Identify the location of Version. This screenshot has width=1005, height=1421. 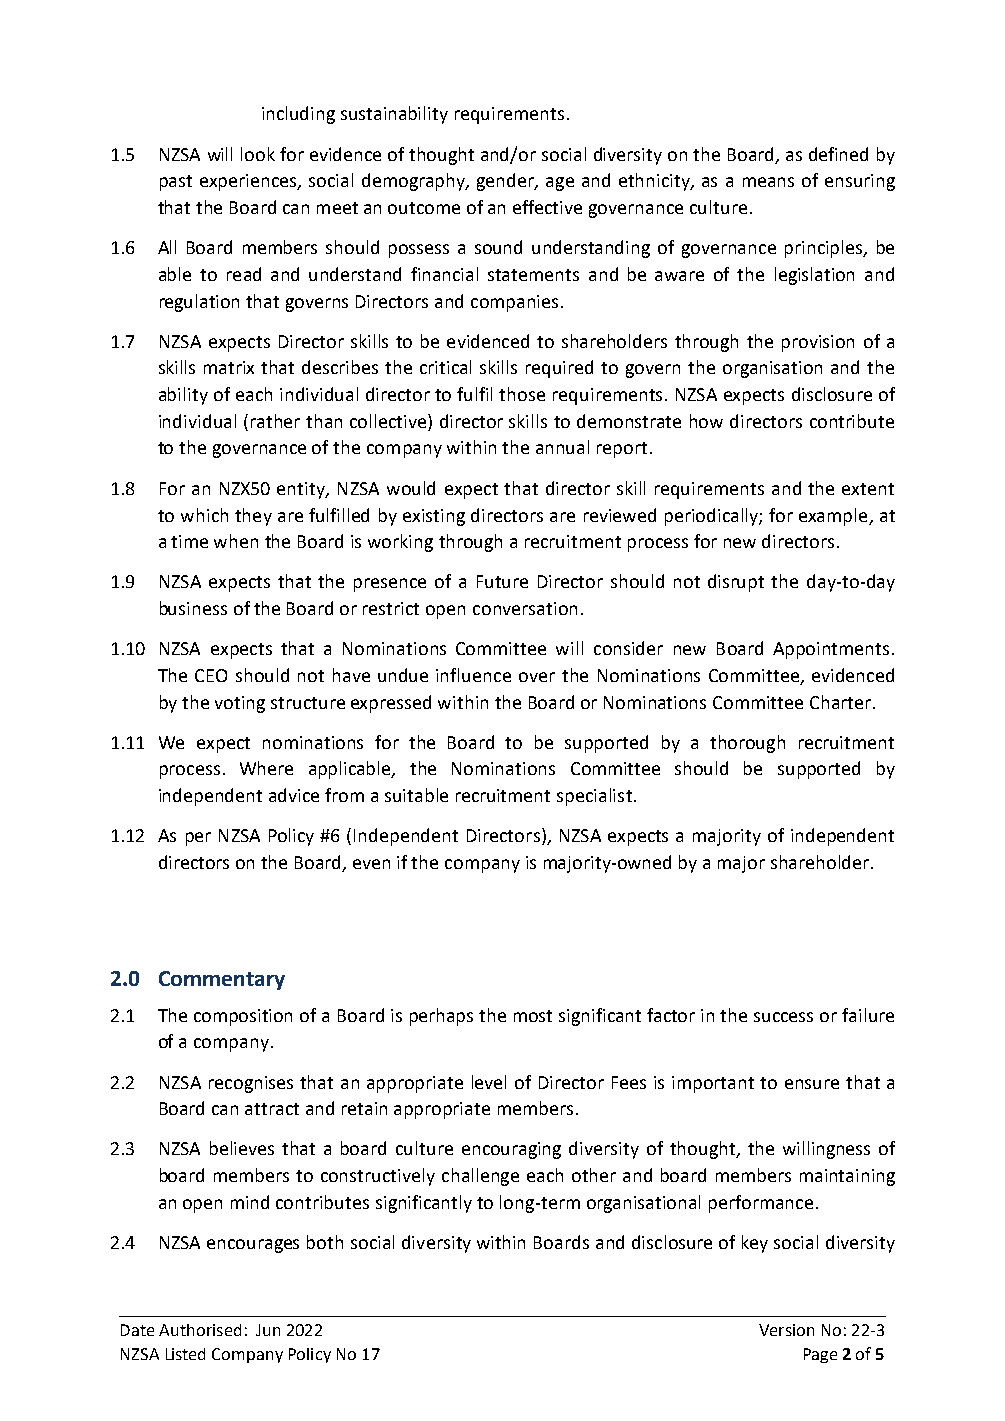
(786, 1330).
